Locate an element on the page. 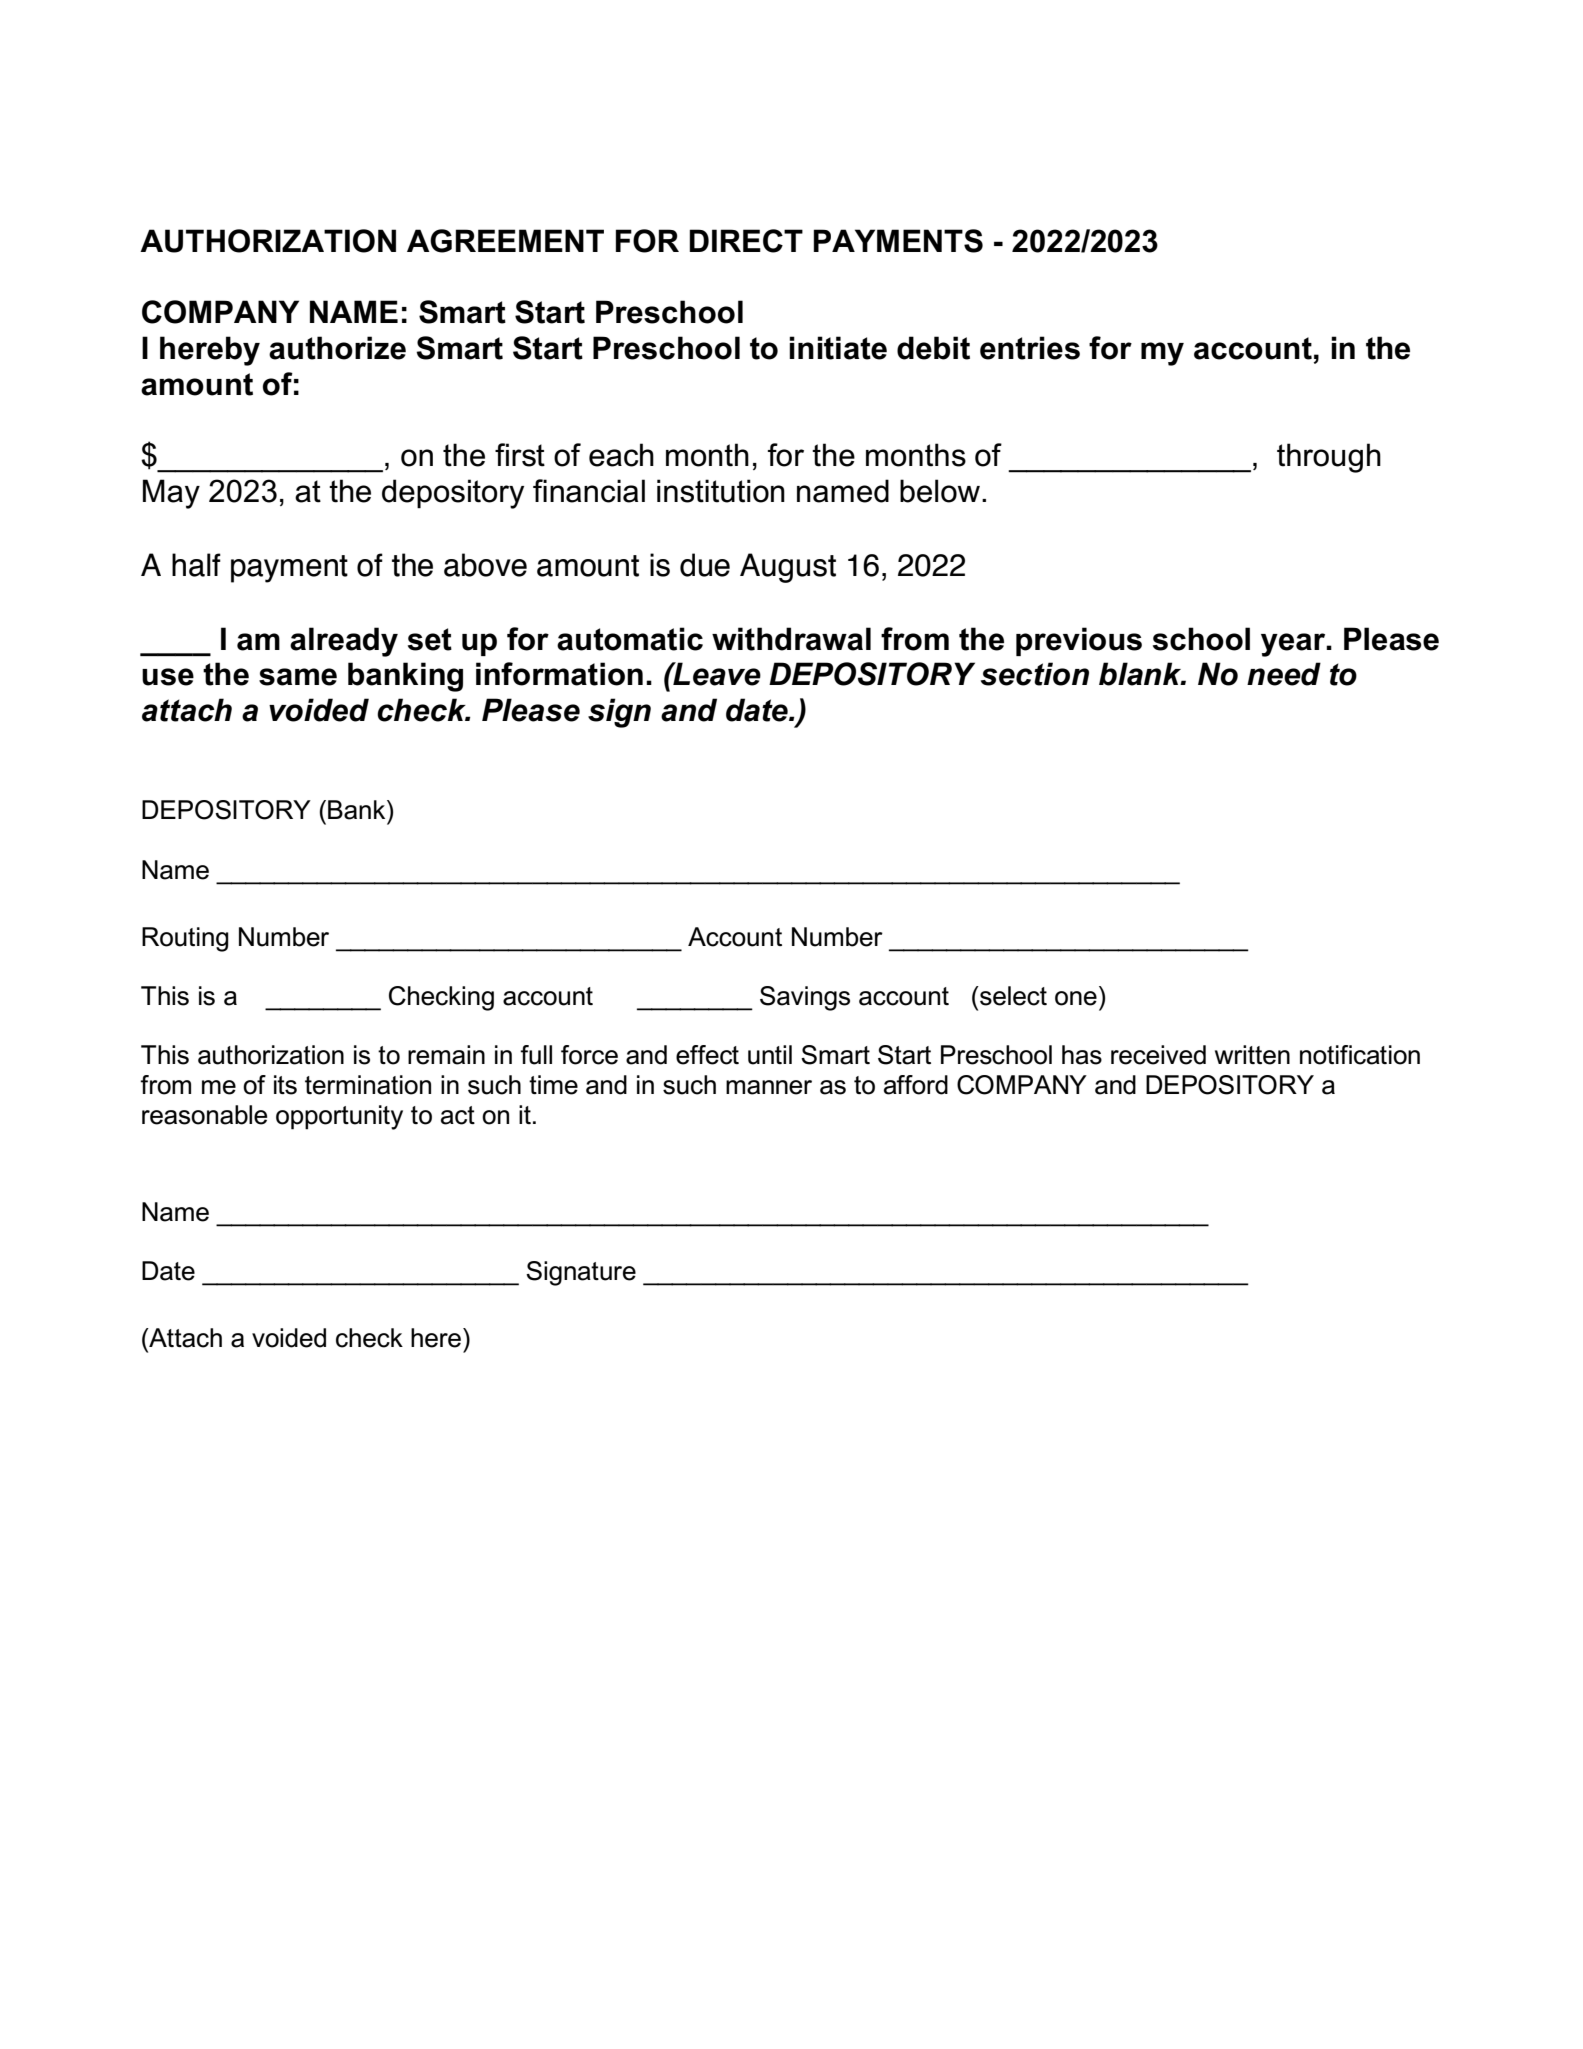 The height and width of the document is (2049, 1583). need is located at coordinates (1284, 674).
